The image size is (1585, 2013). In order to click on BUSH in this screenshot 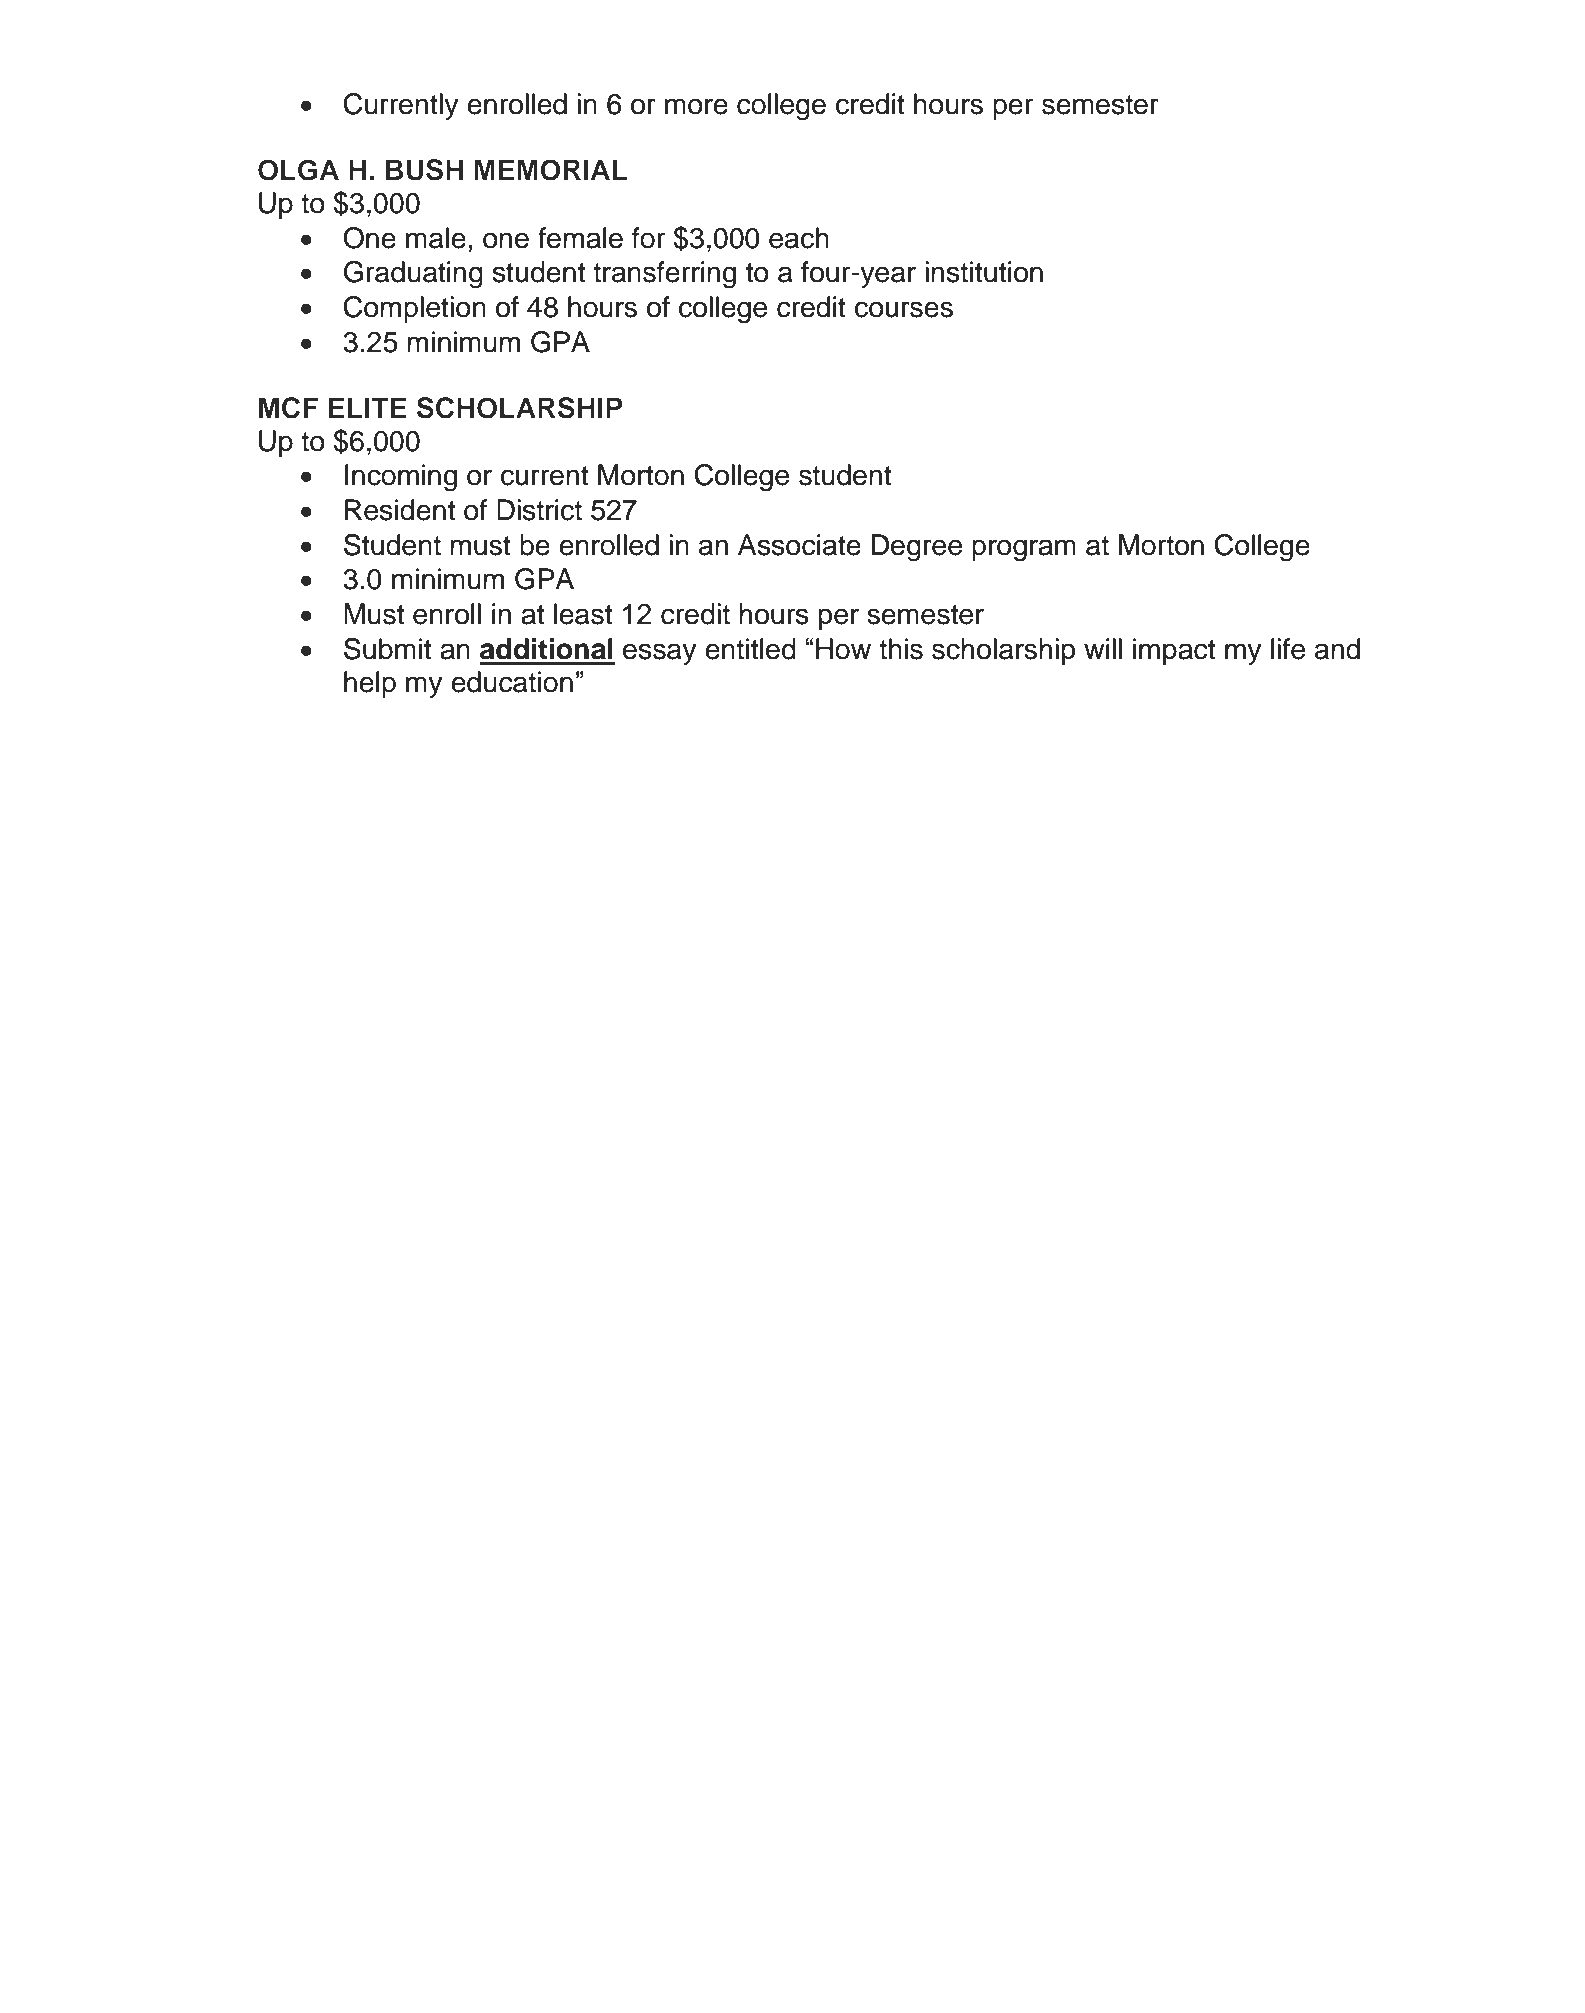, I will do `click(424, 170)`.
